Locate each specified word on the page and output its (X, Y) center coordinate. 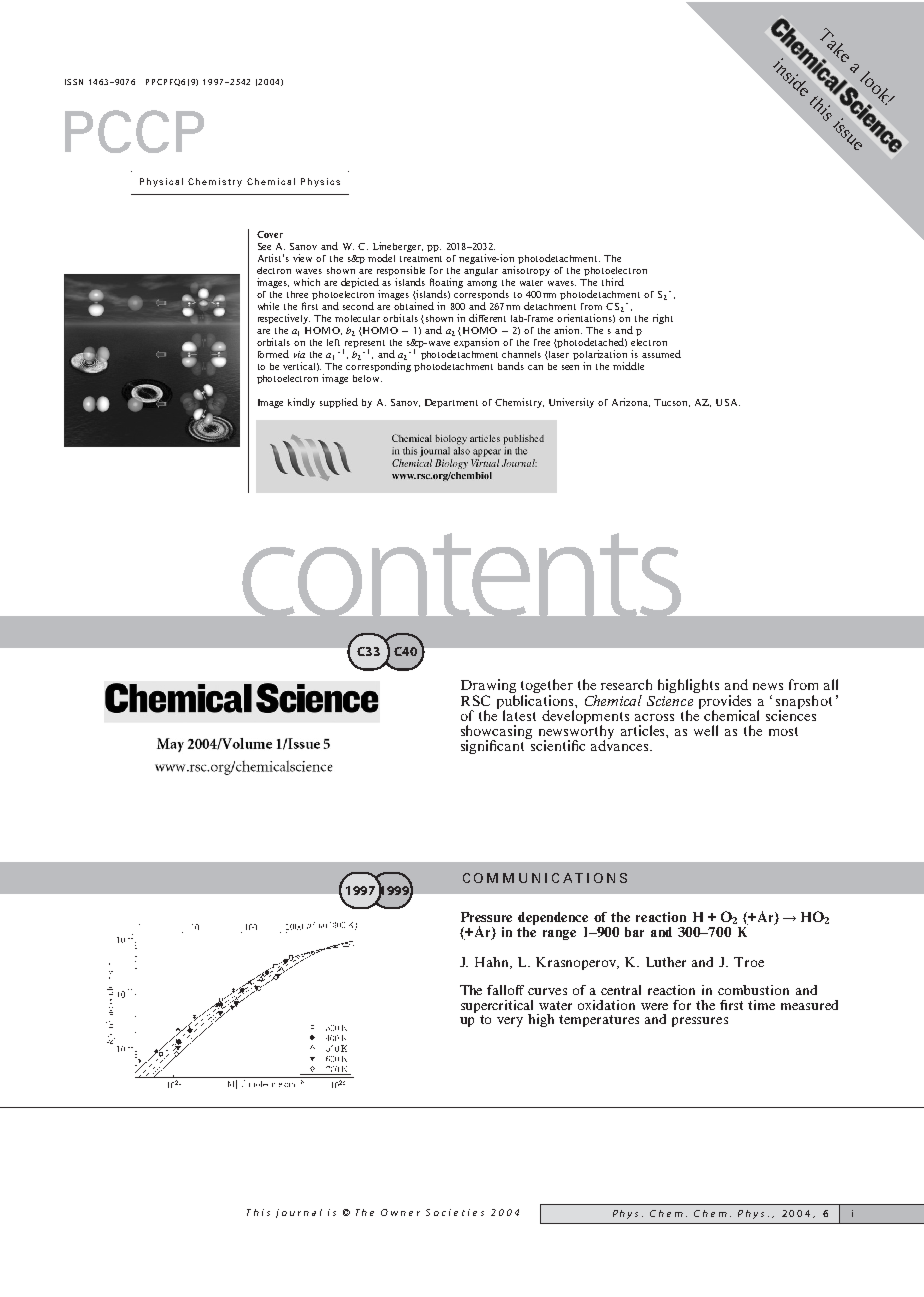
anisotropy (526, 271)
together (547, 687)
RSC (475, 700)
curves (547, 991)
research (626, 684)
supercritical (497, 1007)
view (302, 258)
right (663, 319)
